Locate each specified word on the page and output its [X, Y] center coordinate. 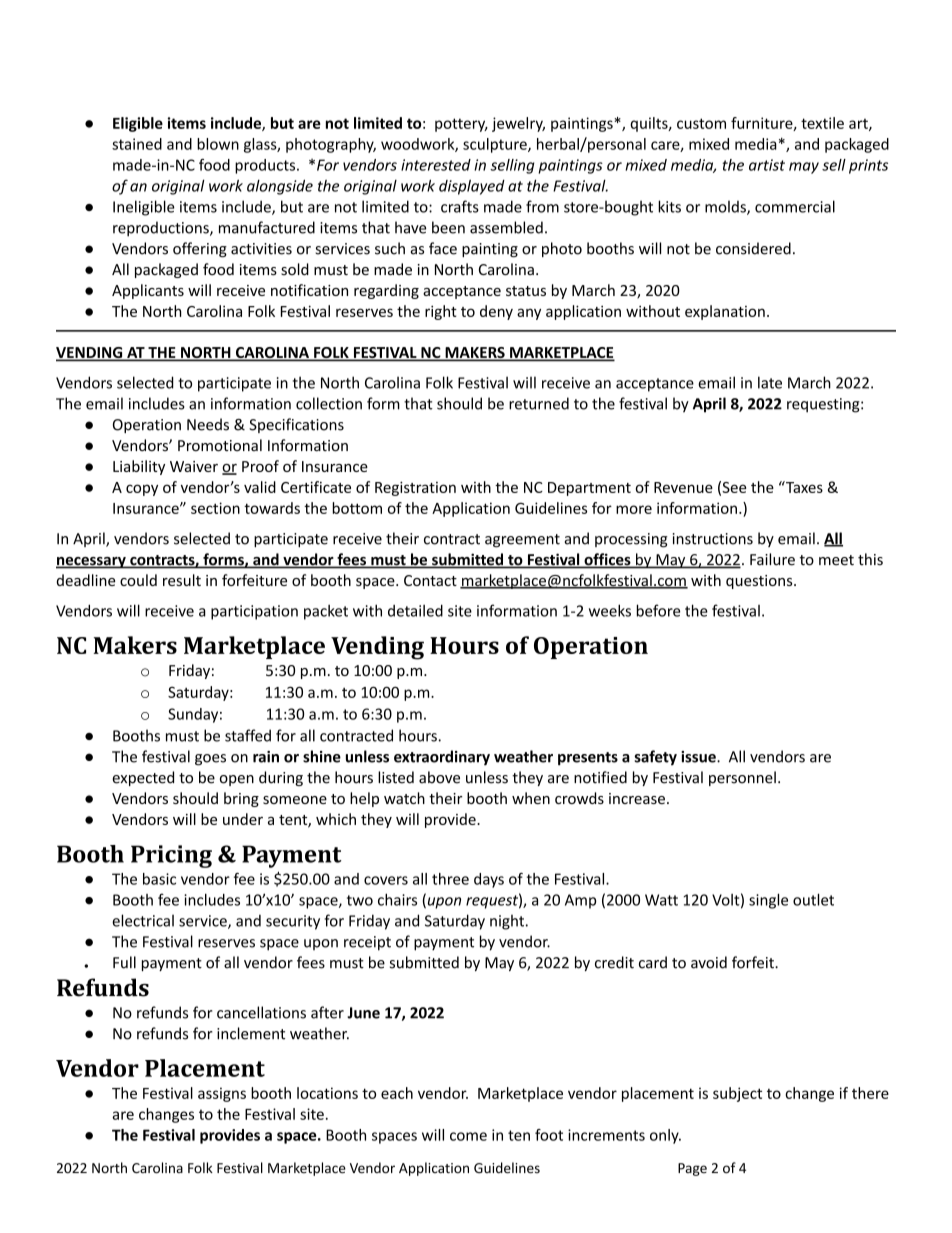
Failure [772, 559]
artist [767, 165]
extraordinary [442, 758]
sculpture [496, 145]
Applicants [148, 291]
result [182, 580]
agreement [522, 541]
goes [210, 760]
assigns [222, 1094]
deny [496, 312]
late [770, 382]
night [507, 922]
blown [218, 144]
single [768, 901]
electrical [143, 920]
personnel [742, 778]
